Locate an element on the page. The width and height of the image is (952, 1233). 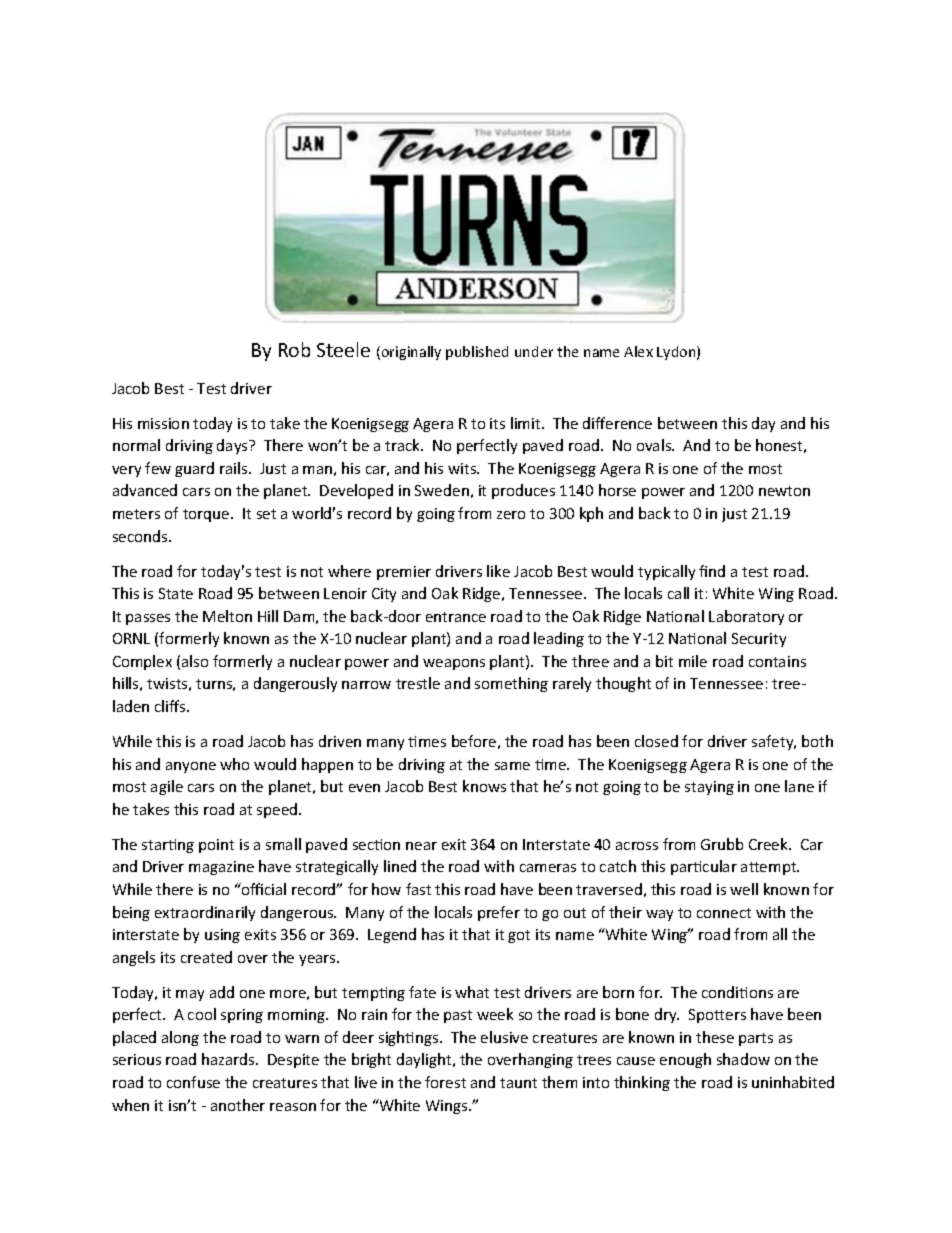
safety is located at coordinates (774, 742).
